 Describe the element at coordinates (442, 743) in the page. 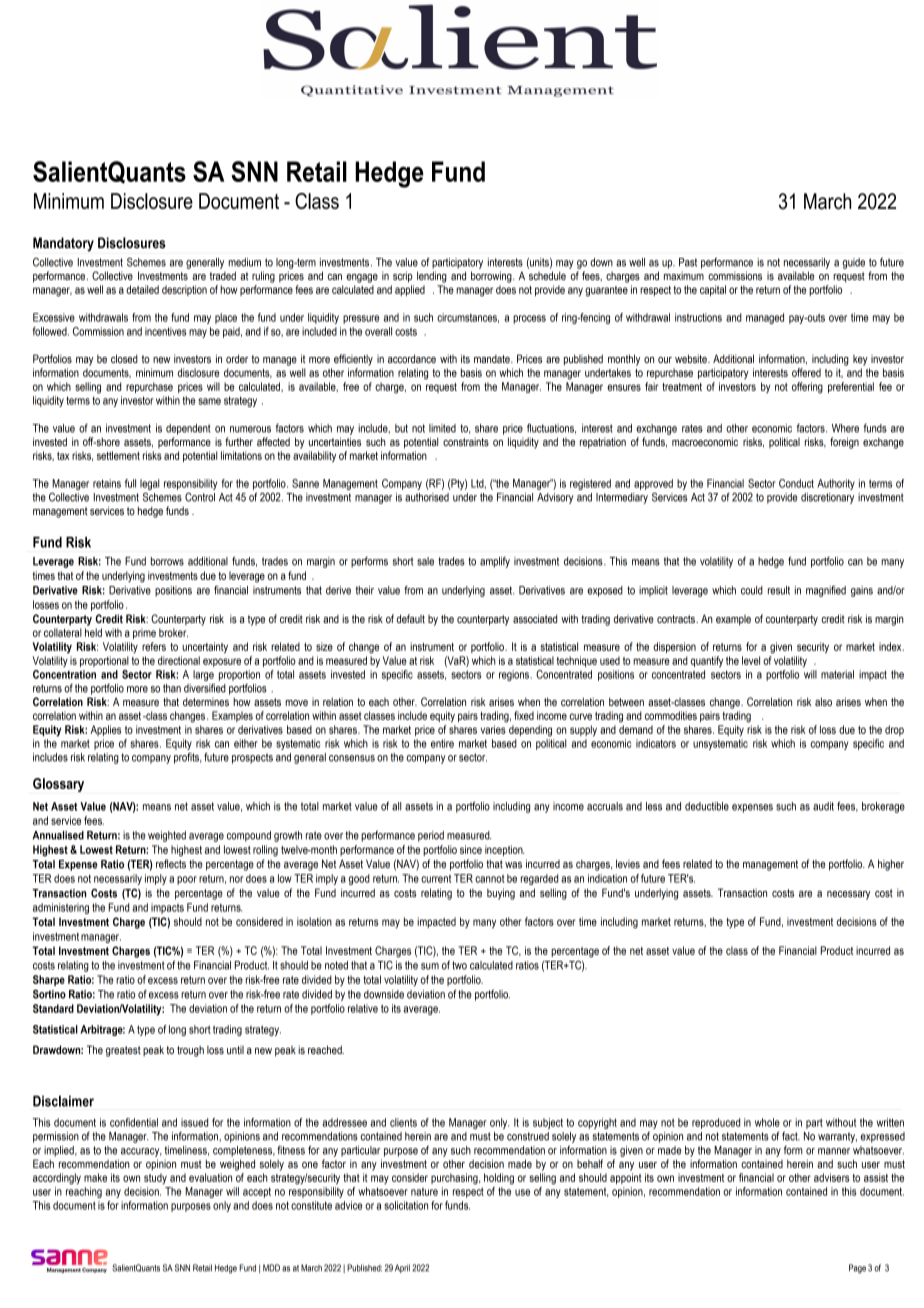

I see `entire` at that location.
